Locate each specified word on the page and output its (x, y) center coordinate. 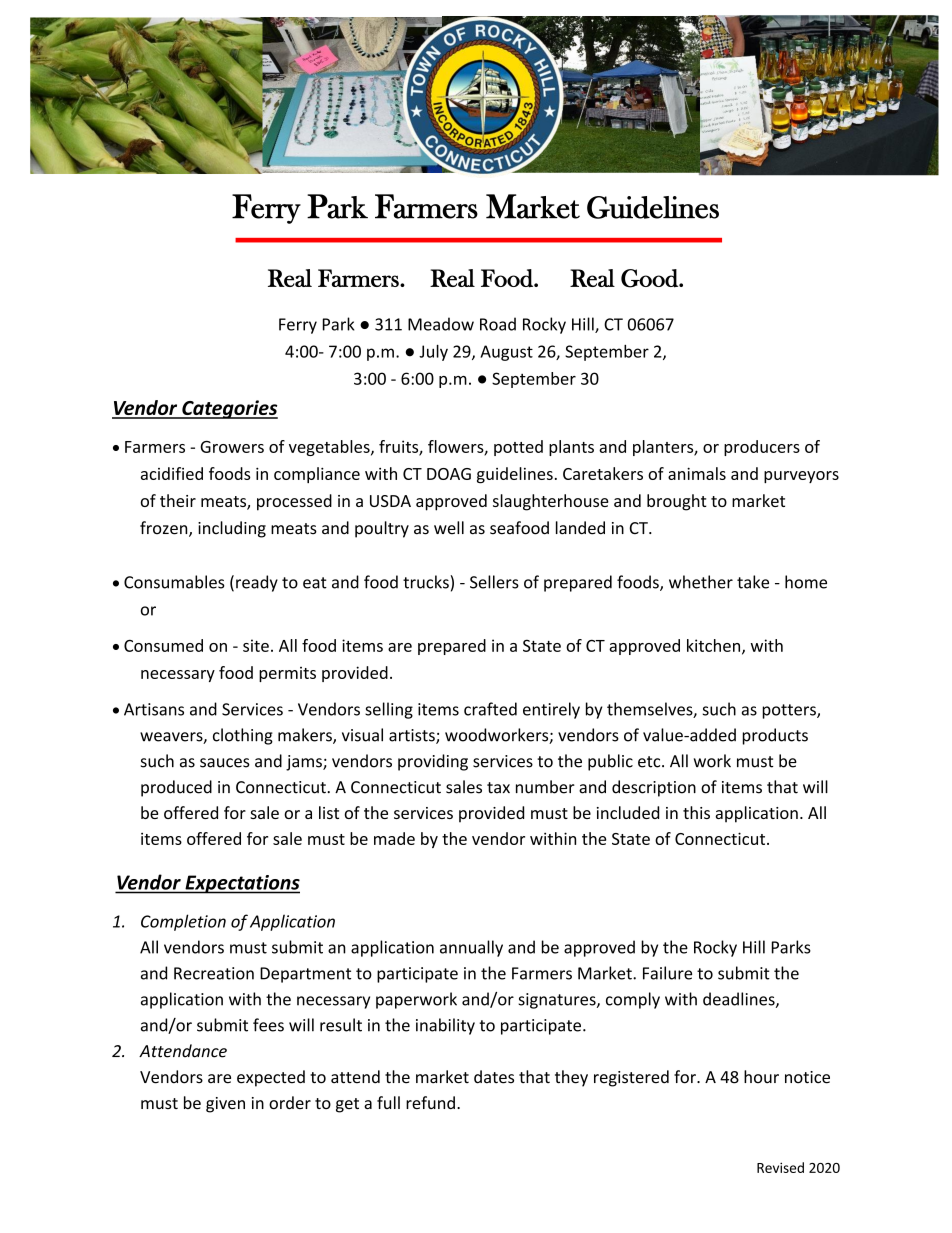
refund (430, 1102)
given (225, 1105)
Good (650, 278)
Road (498, 324)
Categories (229, 409)
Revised (780, 1167)
